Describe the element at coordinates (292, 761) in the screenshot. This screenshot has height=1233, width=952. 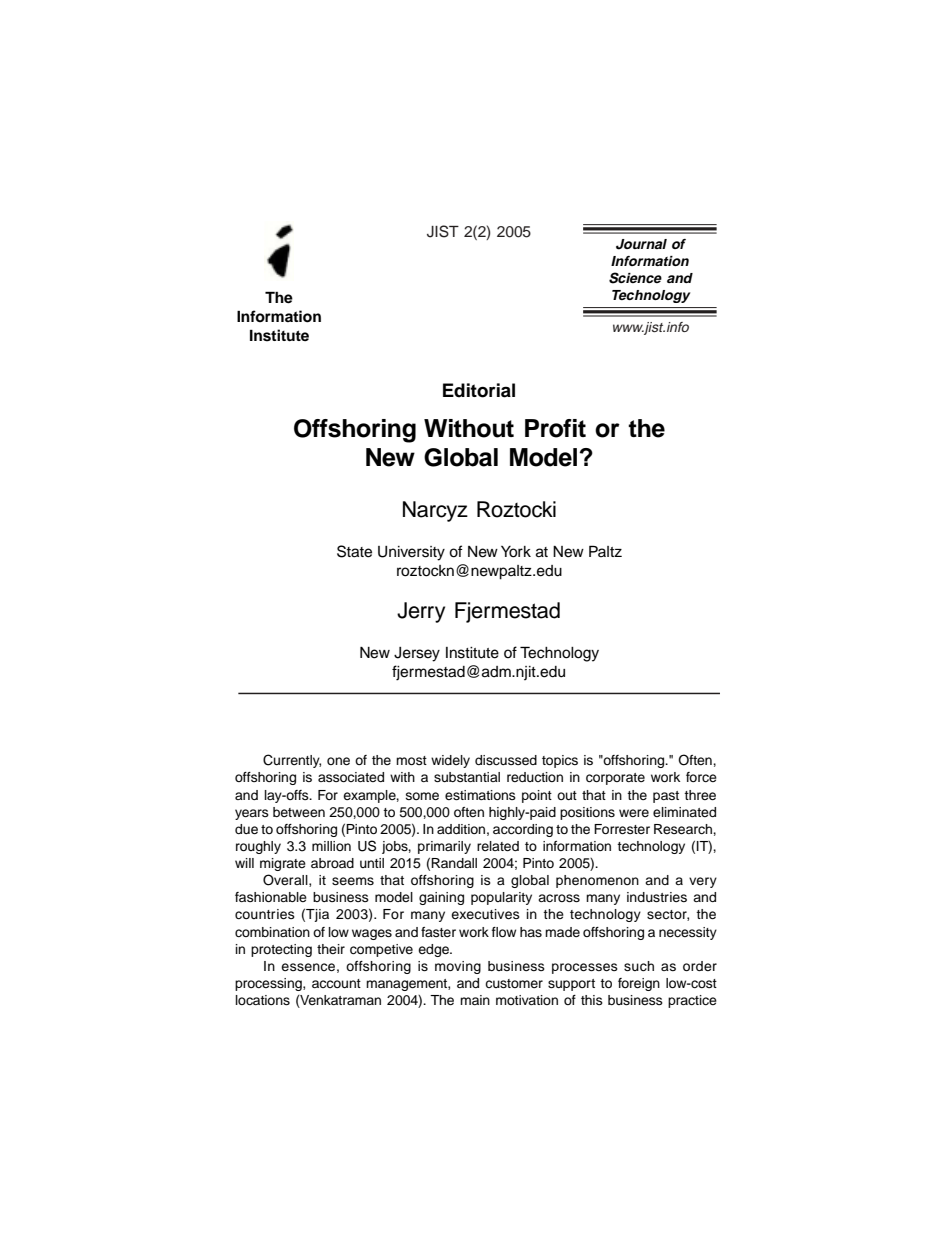
I see `Currently` at that location.
